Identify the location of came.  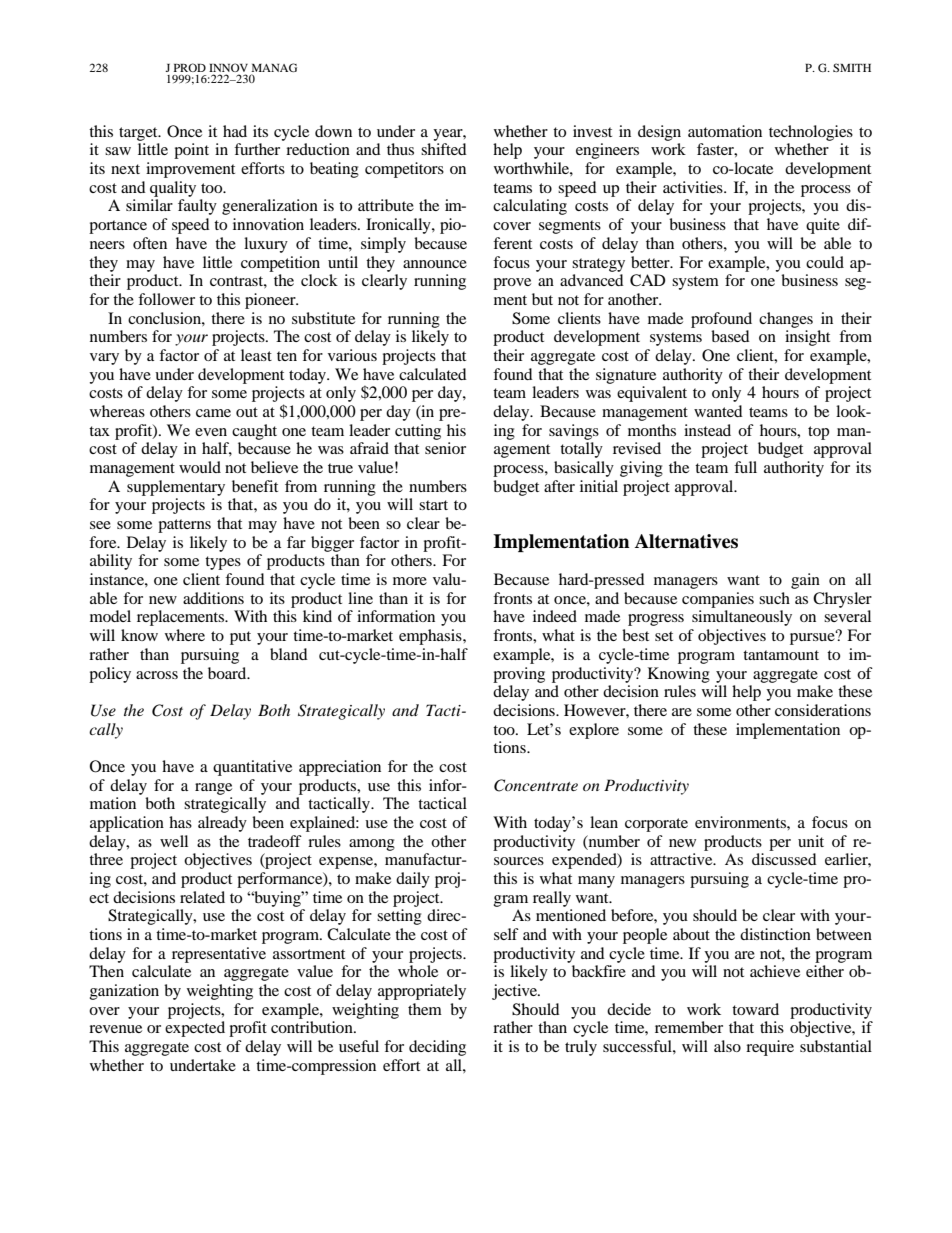
(213, 413).
